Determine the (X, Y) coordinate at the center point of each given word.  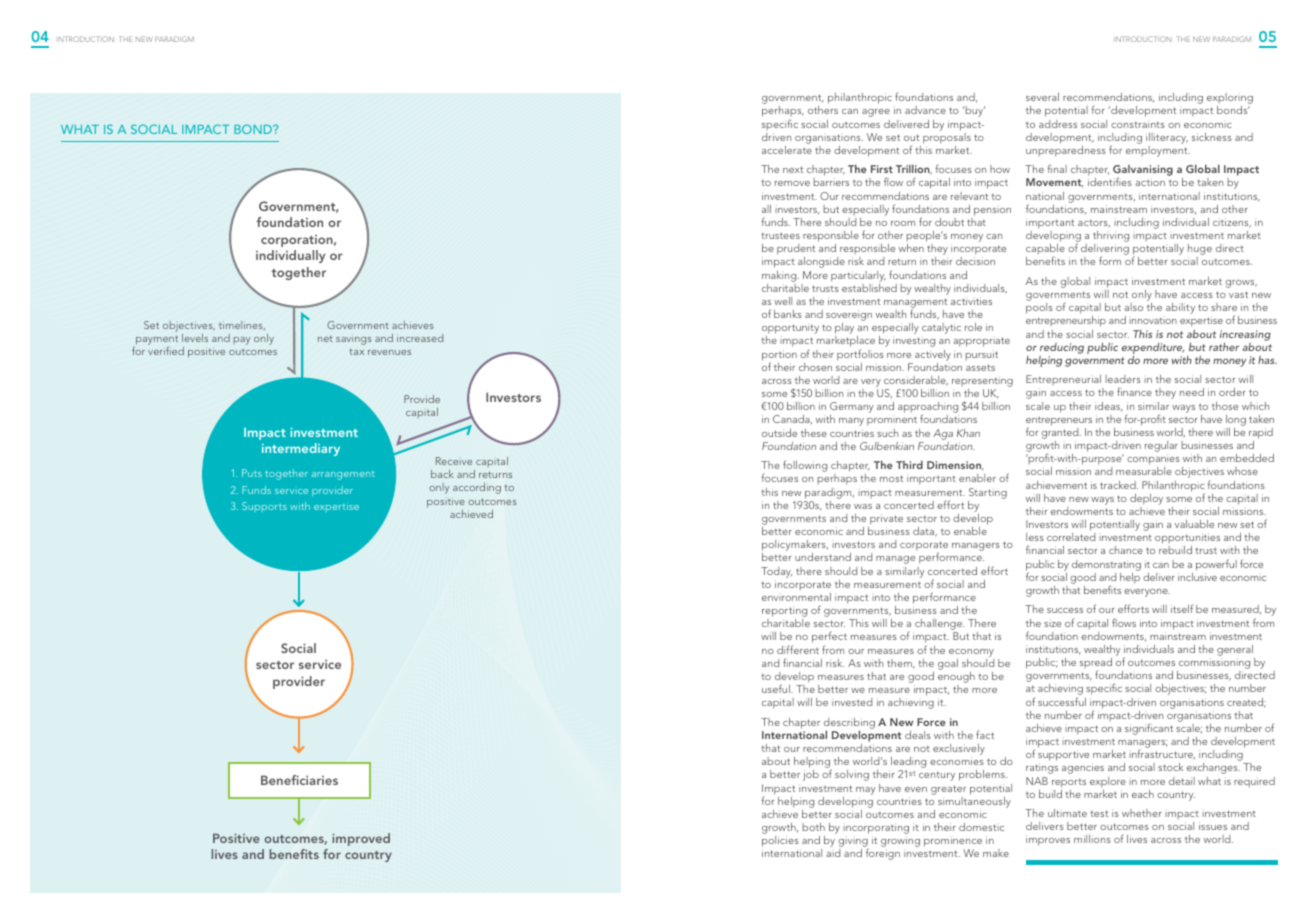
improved (361, 839)
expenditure (1153, 350)
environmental (796, 597)
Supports (264, 507)
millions (1092, 839)
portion (779, 356)
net (325, 339)
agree (876, 113)
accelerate (787, 150)
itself (1182, 608)
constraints (1138, 124)
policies (781, 843)
